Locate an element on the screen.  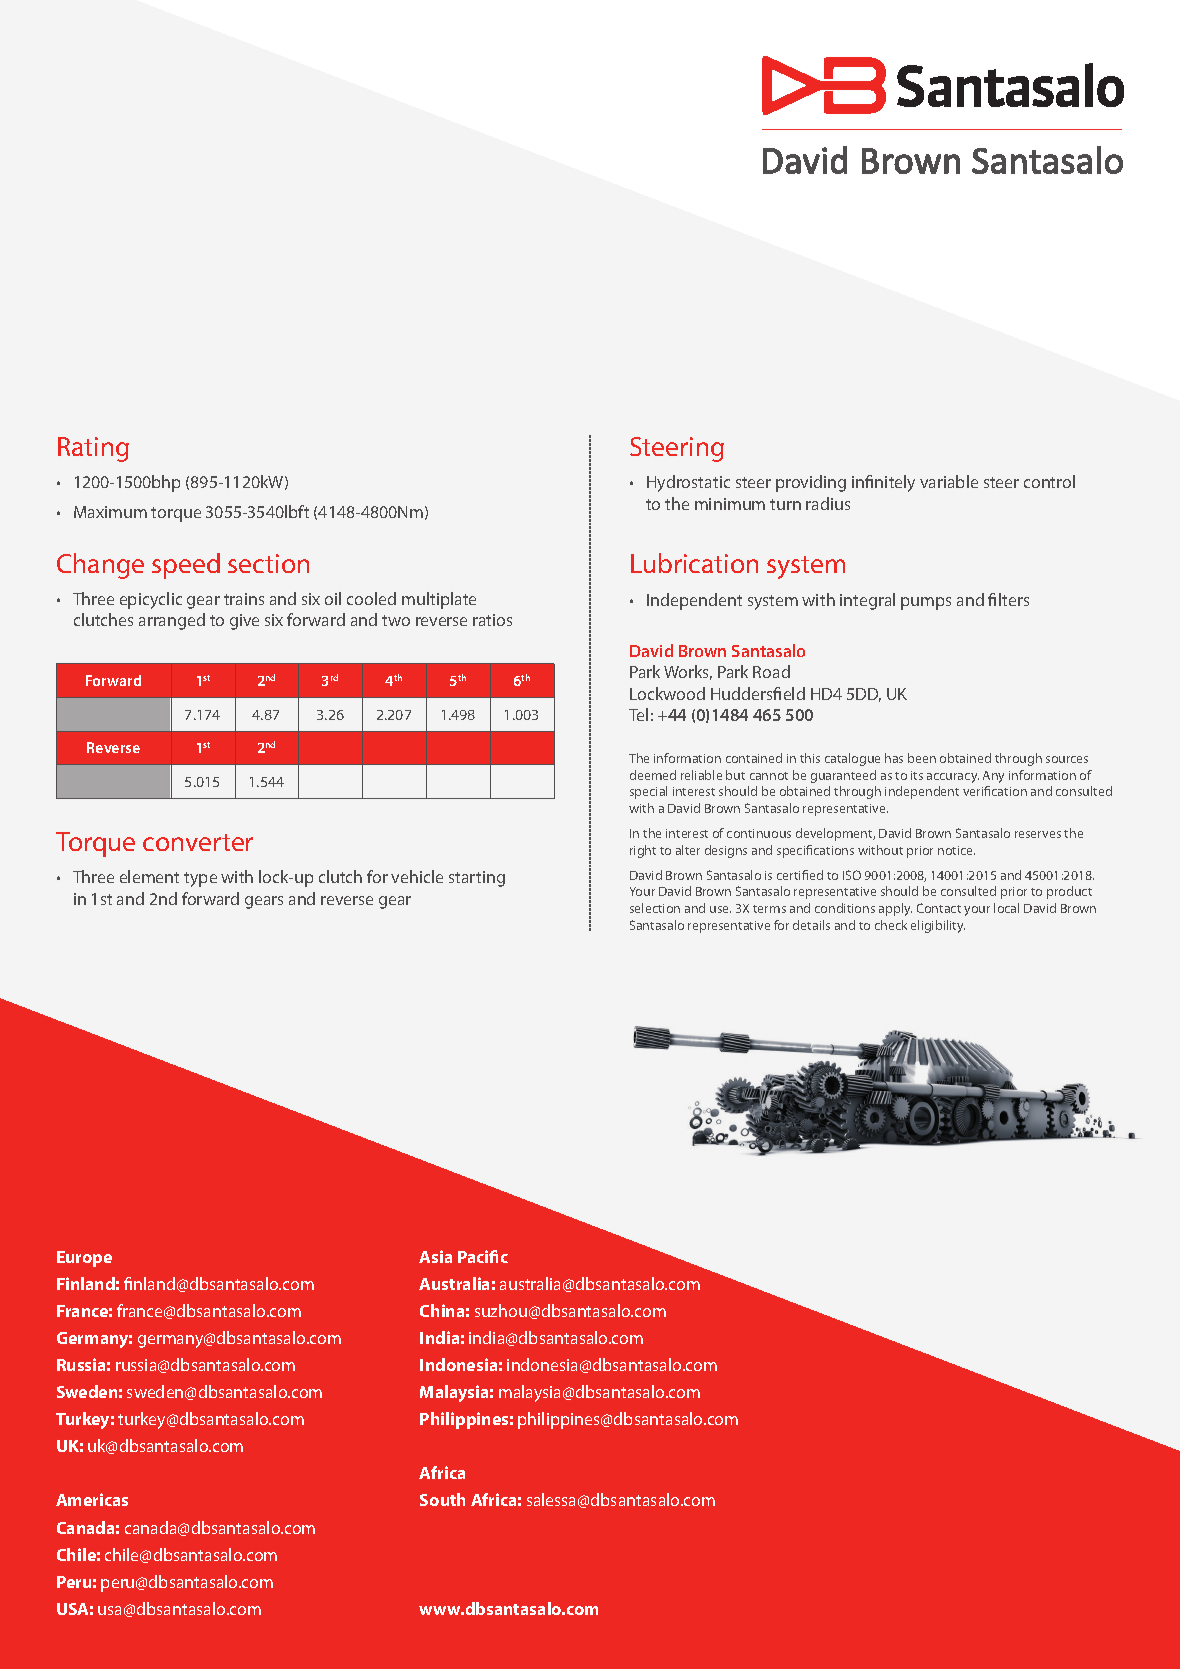
variable is located at coordinates (949, 481).
